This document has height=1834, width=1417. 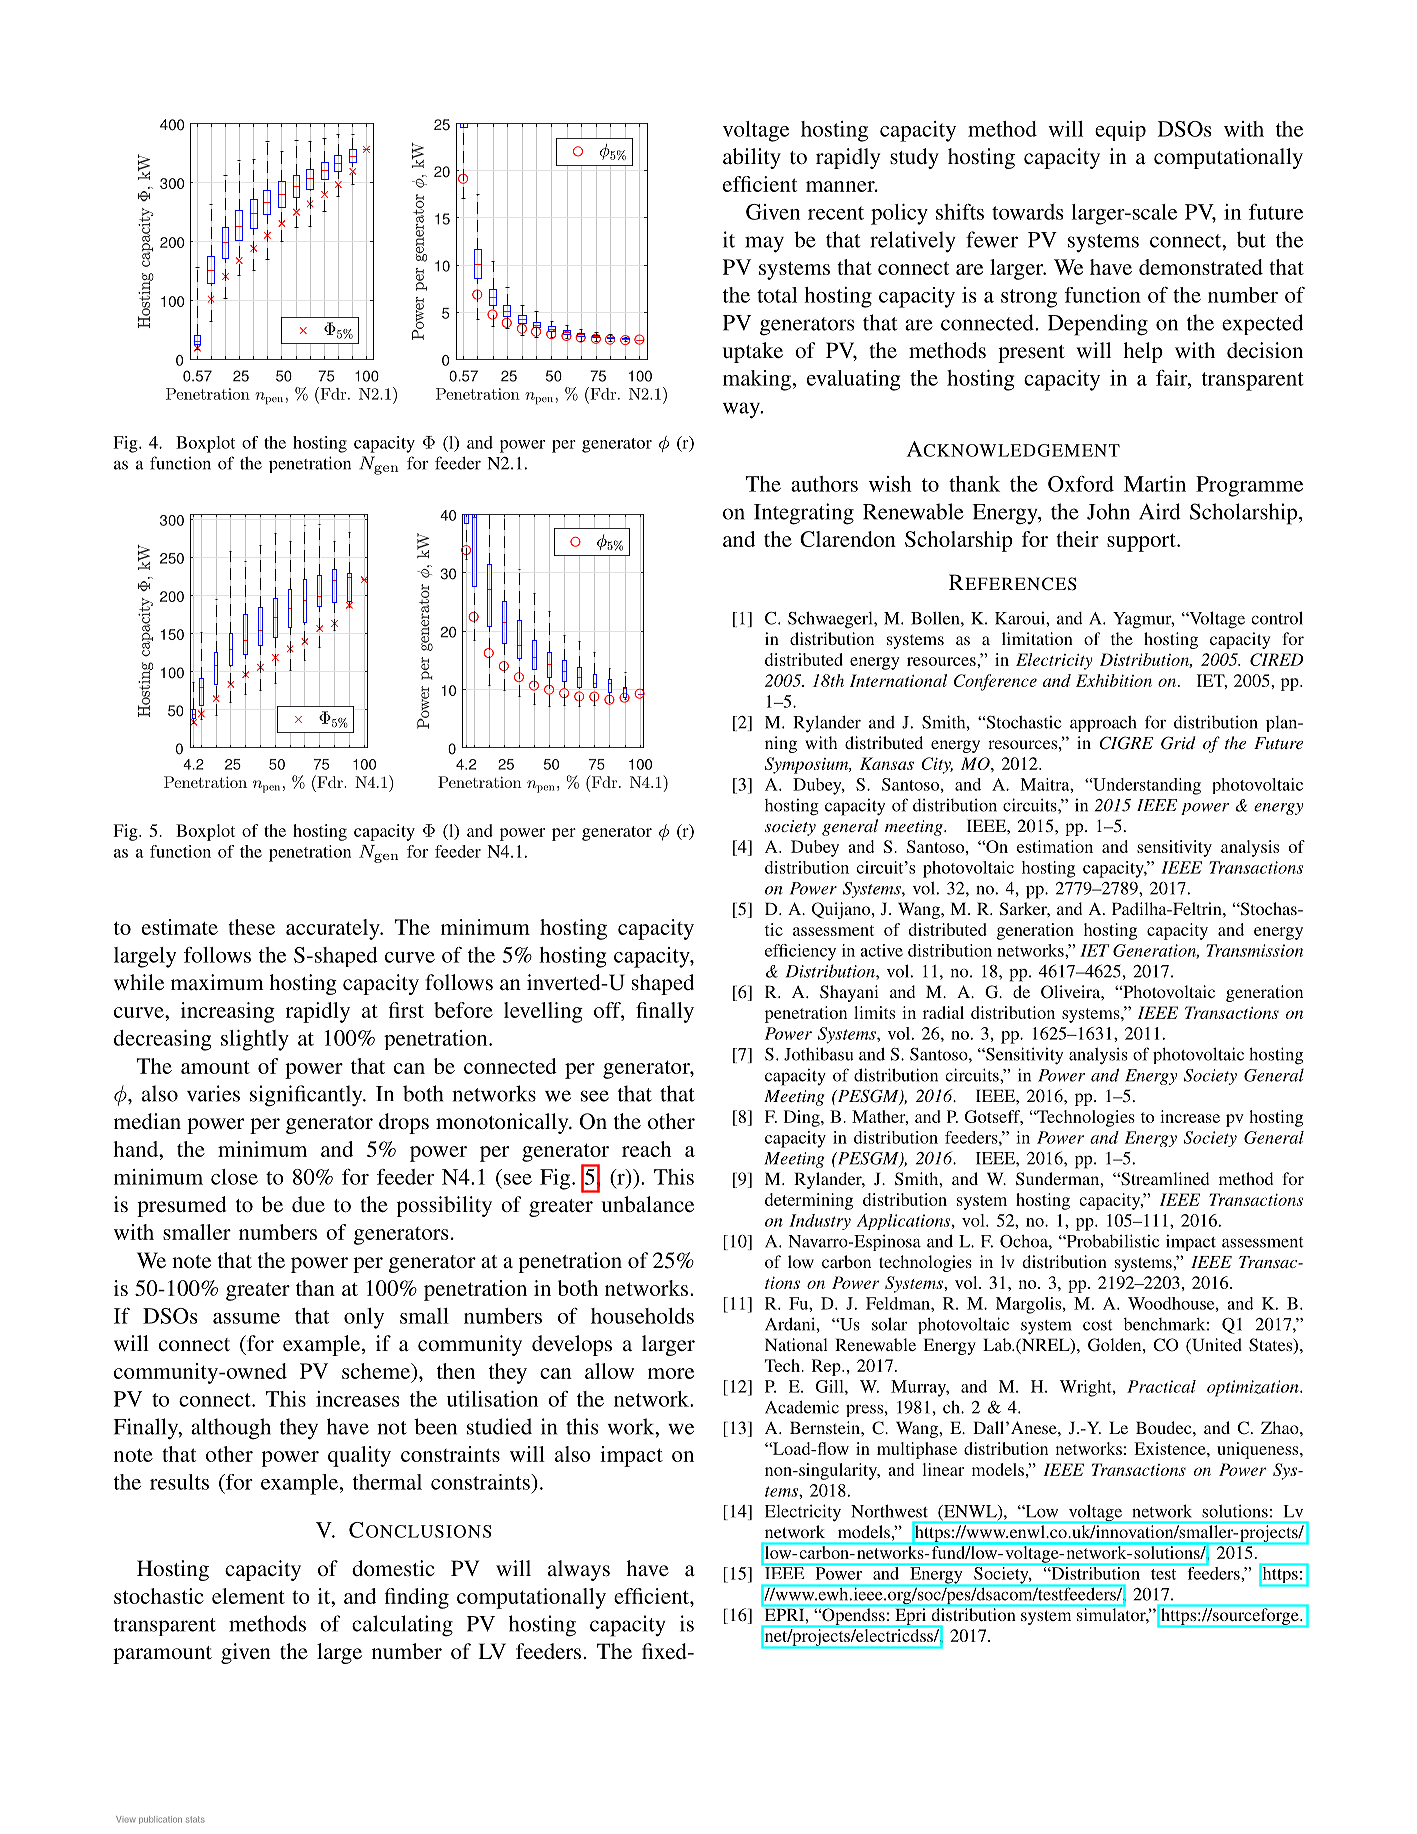 I want to click on efficiency, so click(x=800, y=952).
